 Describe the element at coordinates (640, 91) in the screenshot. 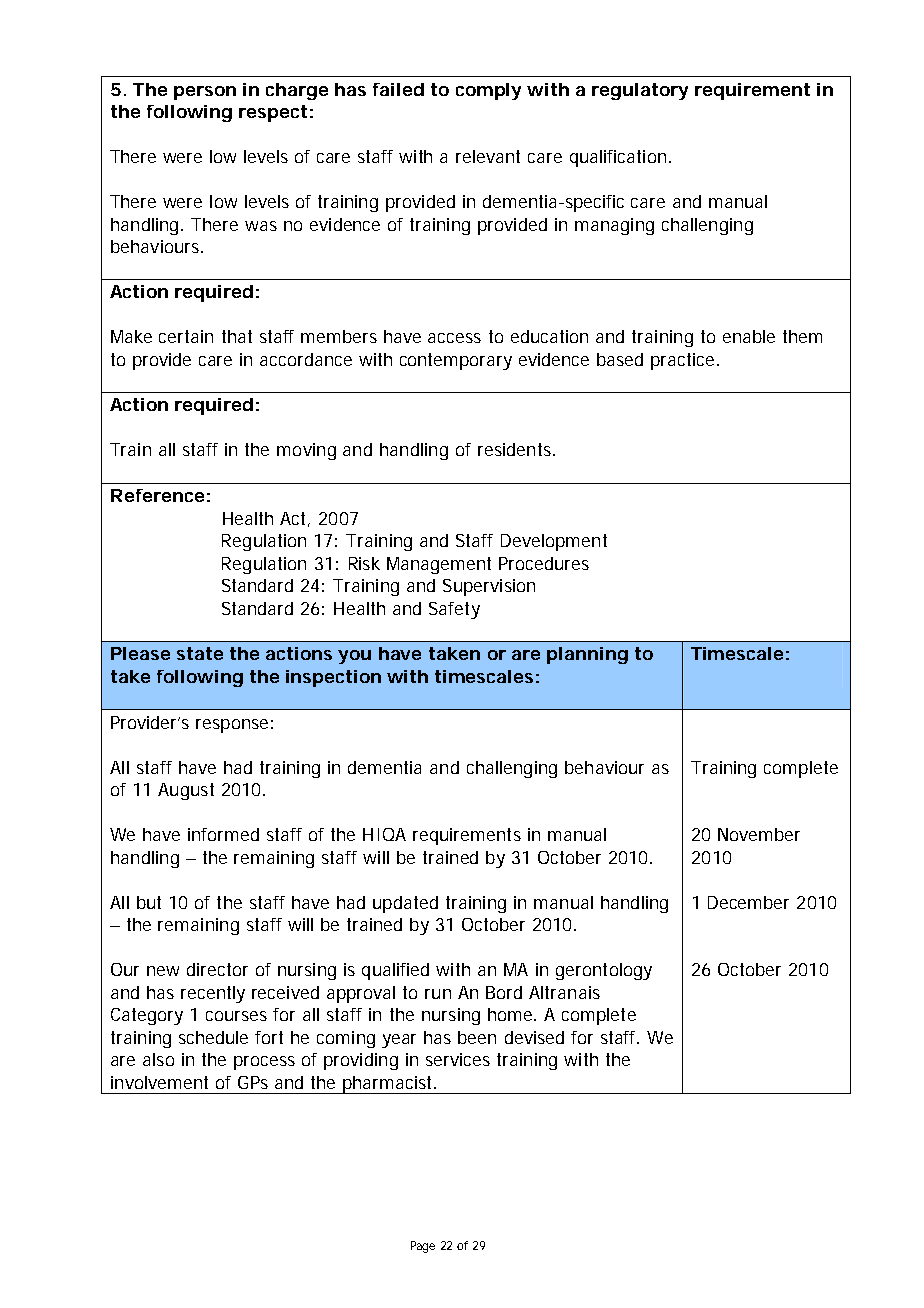

I see `regulatory` at that location.
